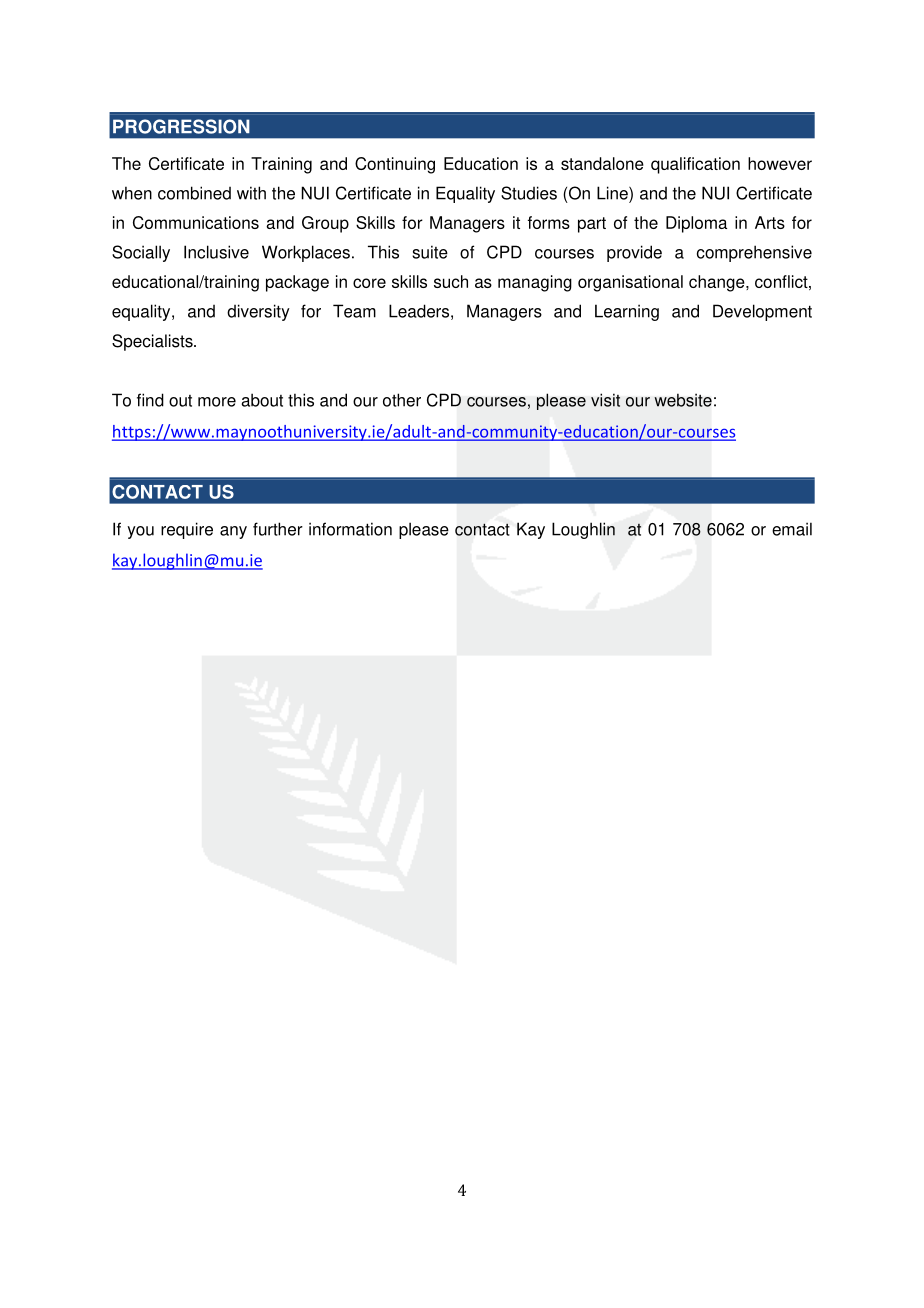  Describe the element at coordinates (181, 126) in the page. I see `PROGRESSION` at that location.
